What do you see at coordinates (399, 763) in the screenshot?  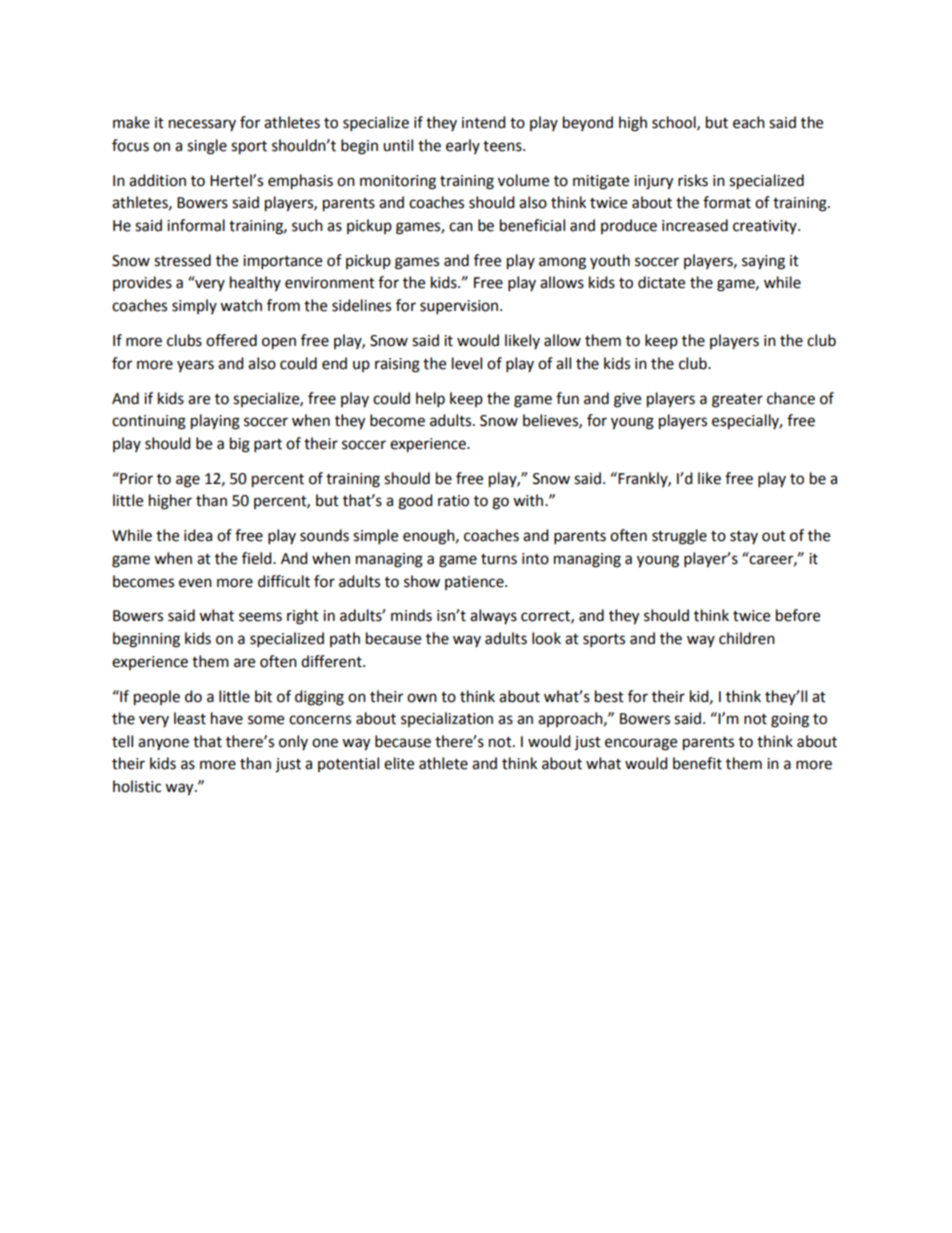 I see `elite` at bounding box center [399, 763].
